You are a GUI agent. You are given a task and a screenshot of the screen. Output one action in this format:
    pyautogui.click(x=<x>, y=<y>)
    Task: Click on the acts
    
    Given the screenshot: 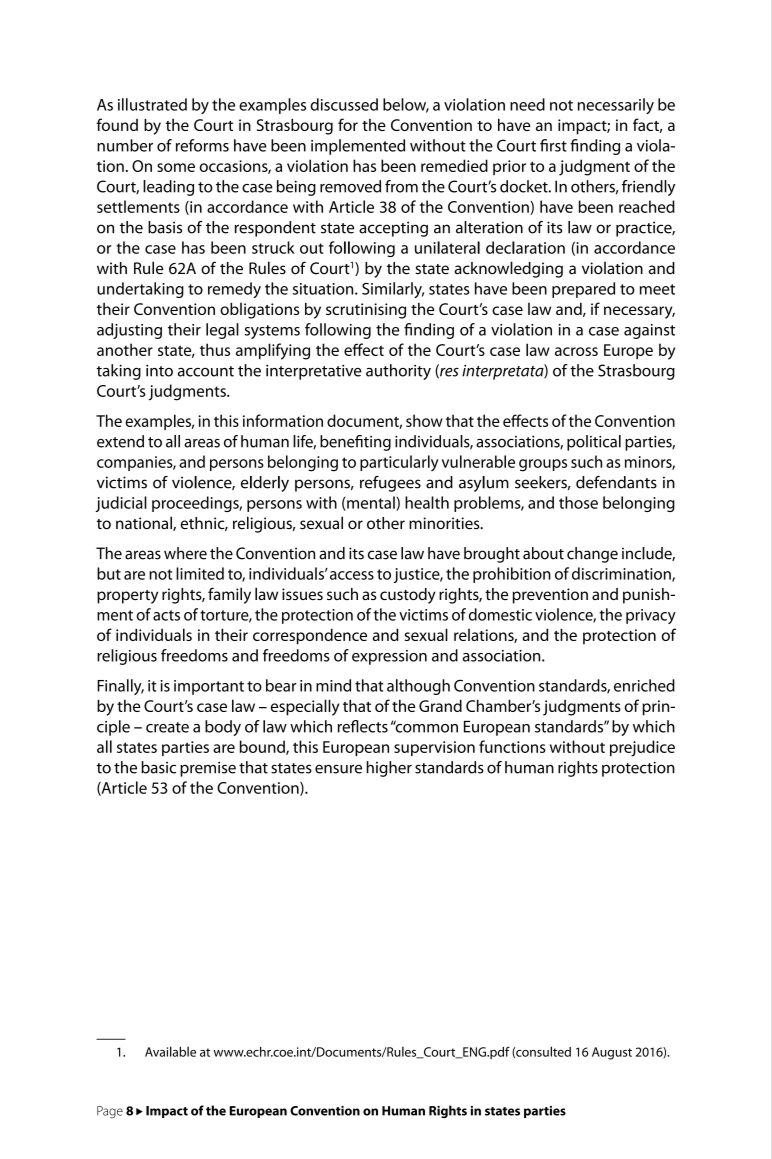 What is the action you would take?
    pyautogui.click(x=166, y=615)
